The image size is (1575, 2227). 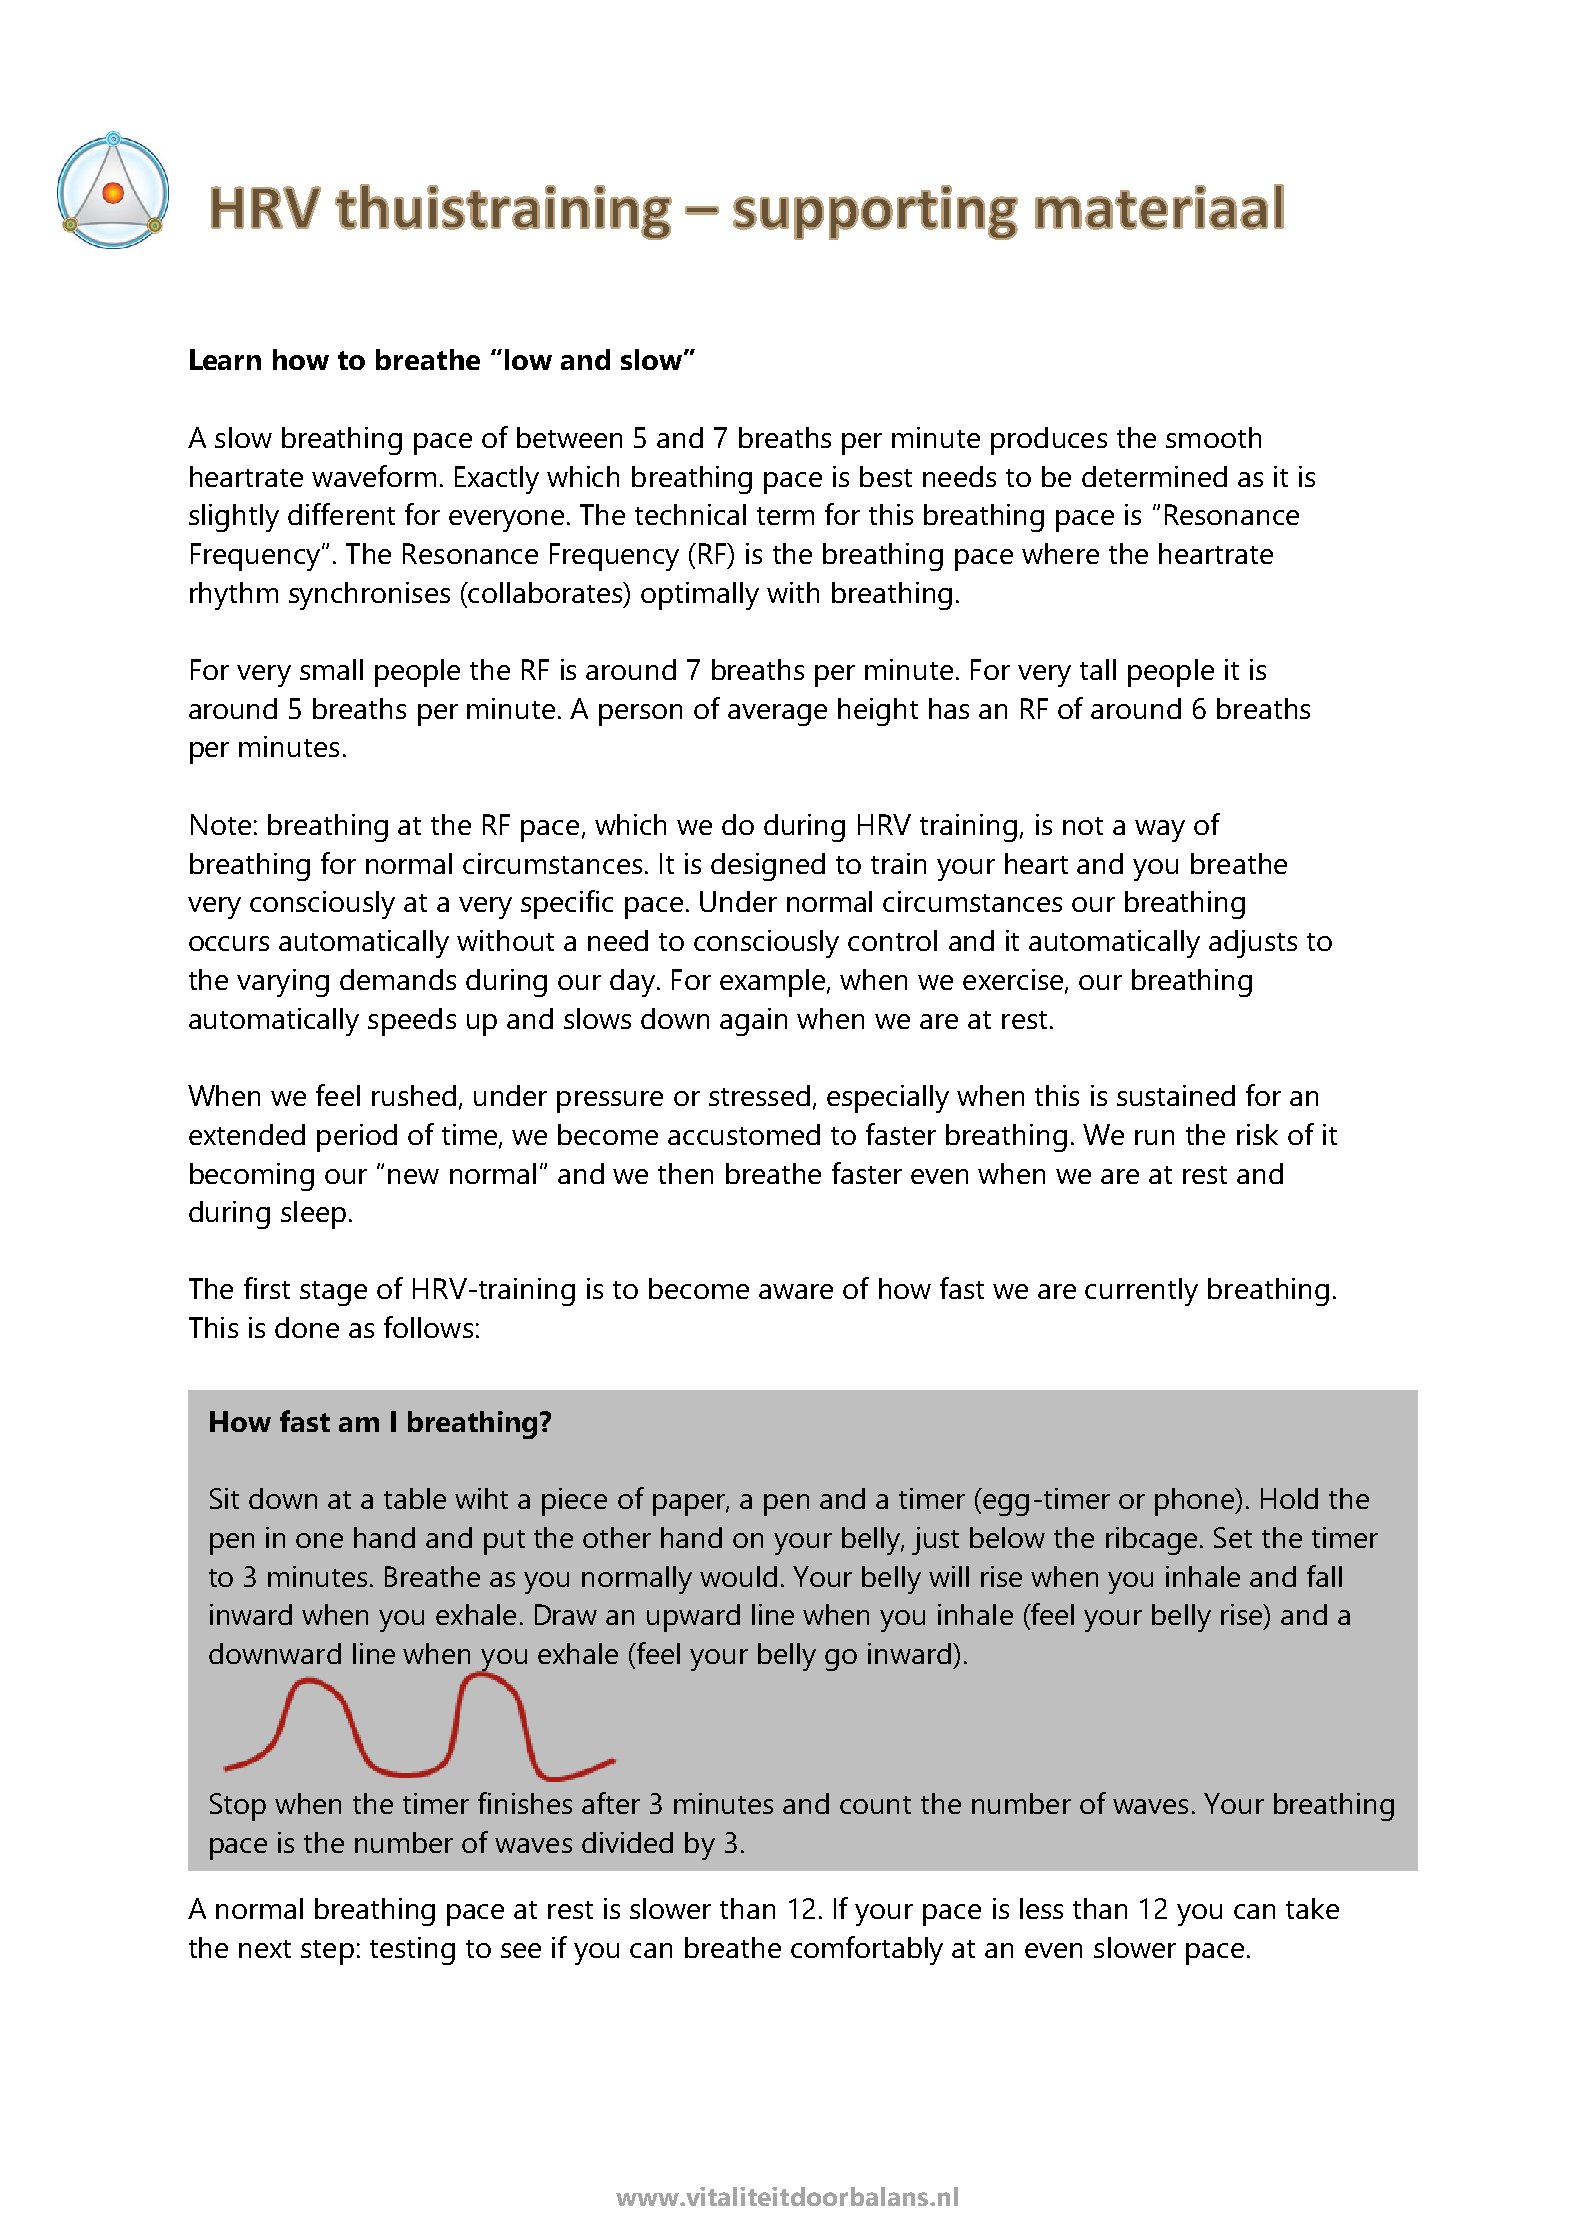 What do you see at coordinates (886, 476) in the image?
I see `best` at bounding box center [886, 476].
